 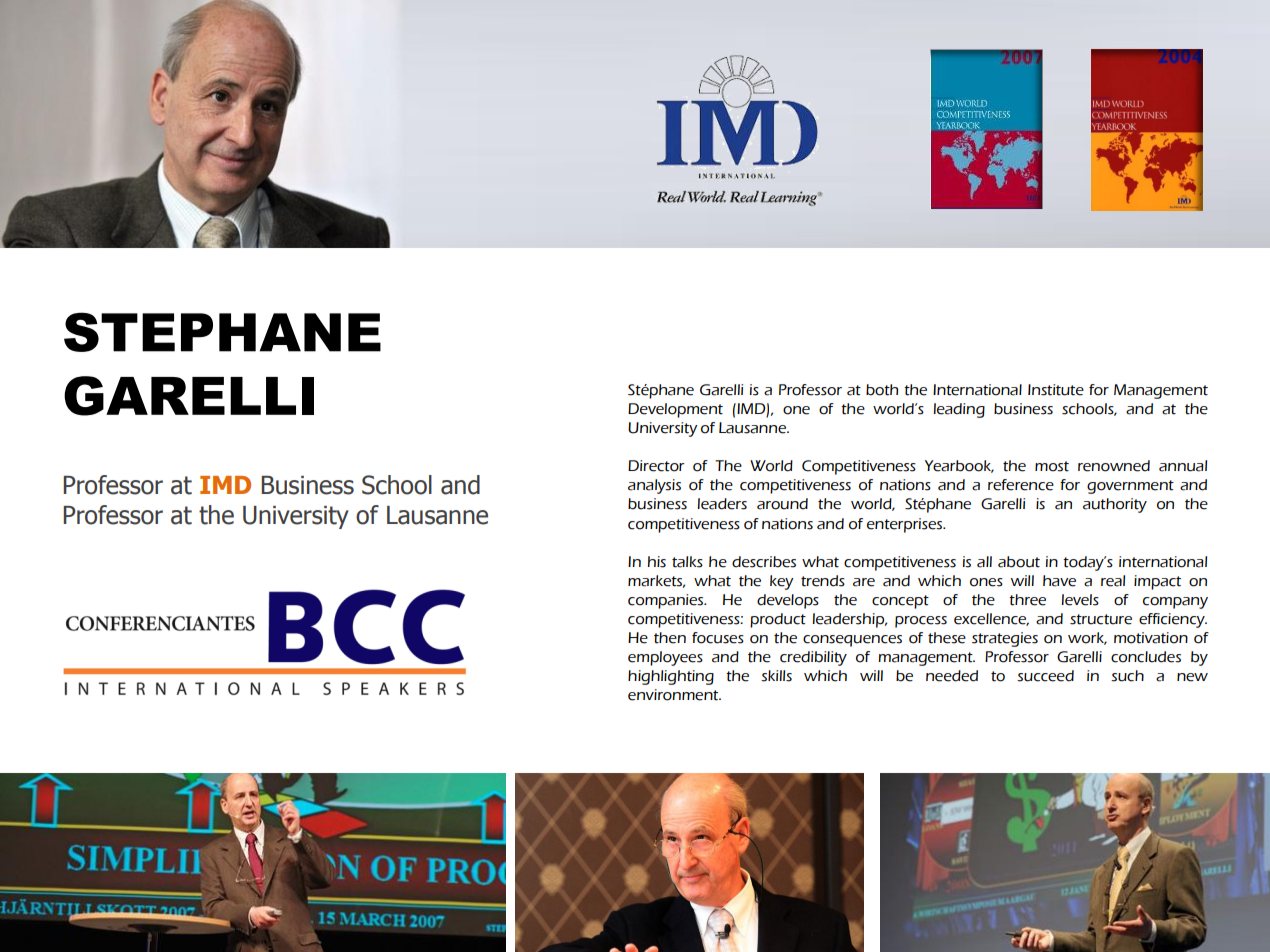 I want to click on process, so click(x=921, y=622).
